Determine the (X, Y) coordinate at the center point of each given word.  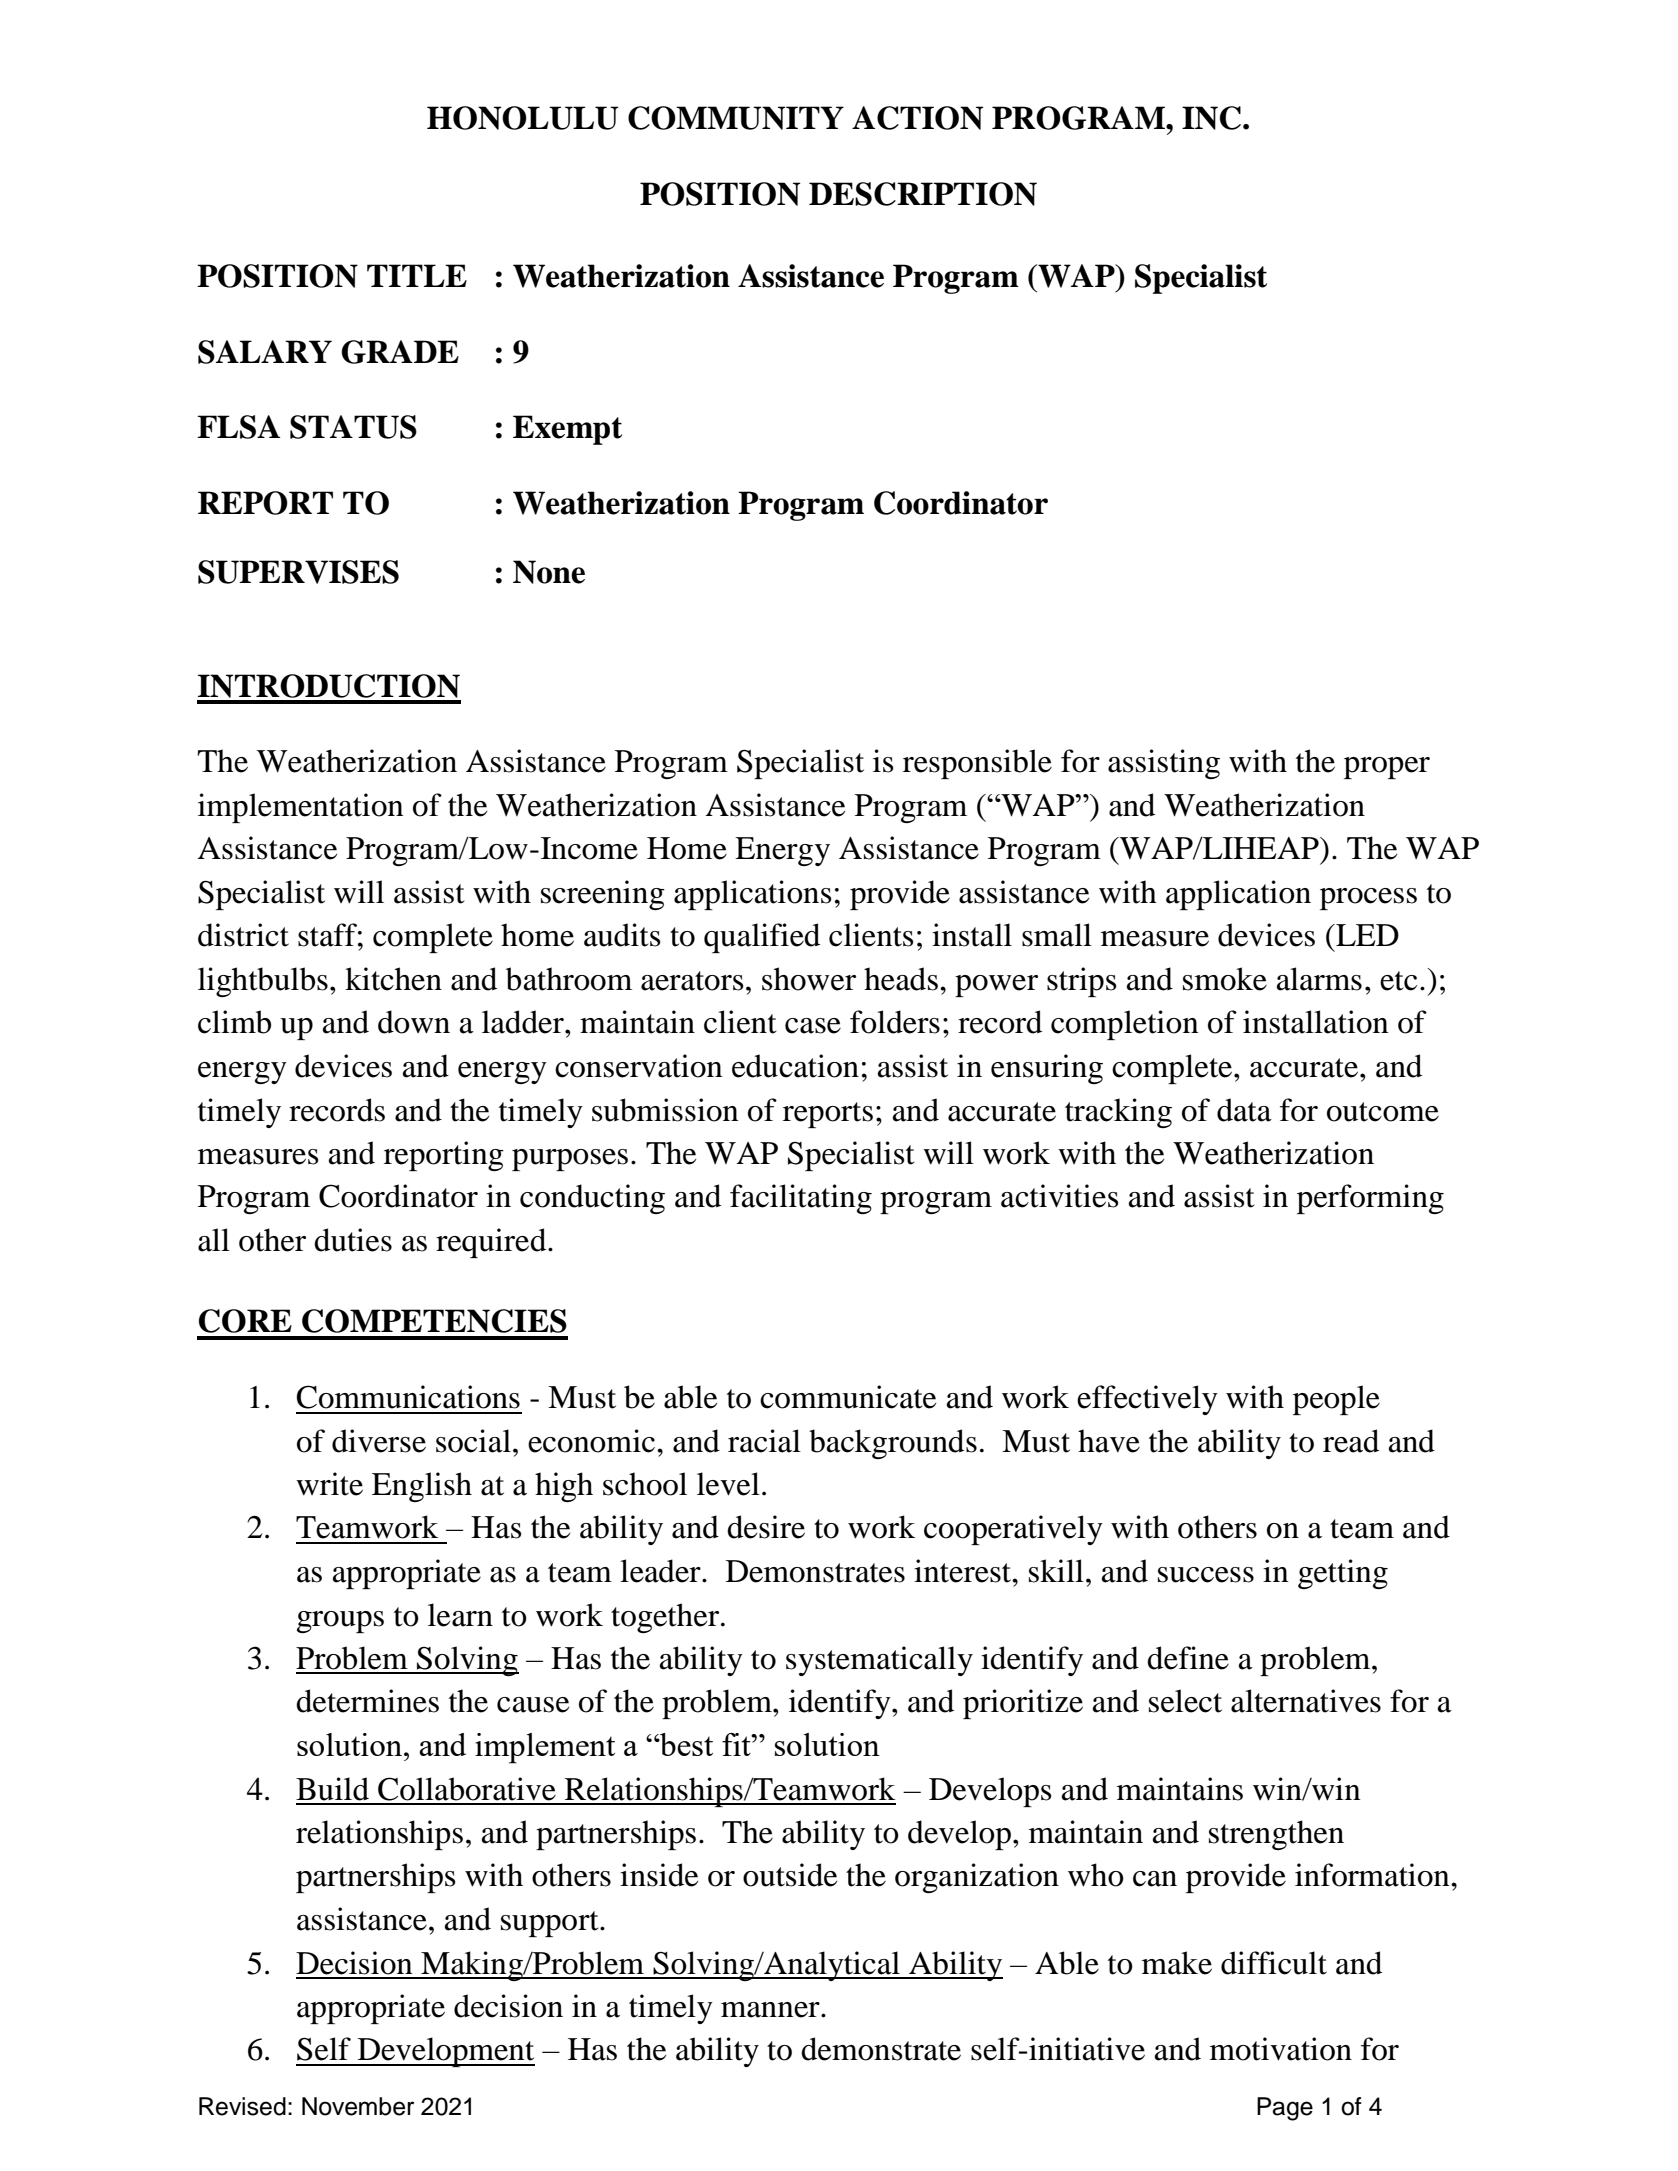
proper (1387, 768)
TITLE (417, 275)
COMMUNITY (736, 118)
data (1244, 1110)
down (414, 1022)
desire (766, 1527)
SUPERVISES (298, 572)
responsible (977, 764)
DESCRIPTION (923, 194)
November (358, 2106)
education (795, 1066)
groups (340, 1622)
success (1206, 1575)
